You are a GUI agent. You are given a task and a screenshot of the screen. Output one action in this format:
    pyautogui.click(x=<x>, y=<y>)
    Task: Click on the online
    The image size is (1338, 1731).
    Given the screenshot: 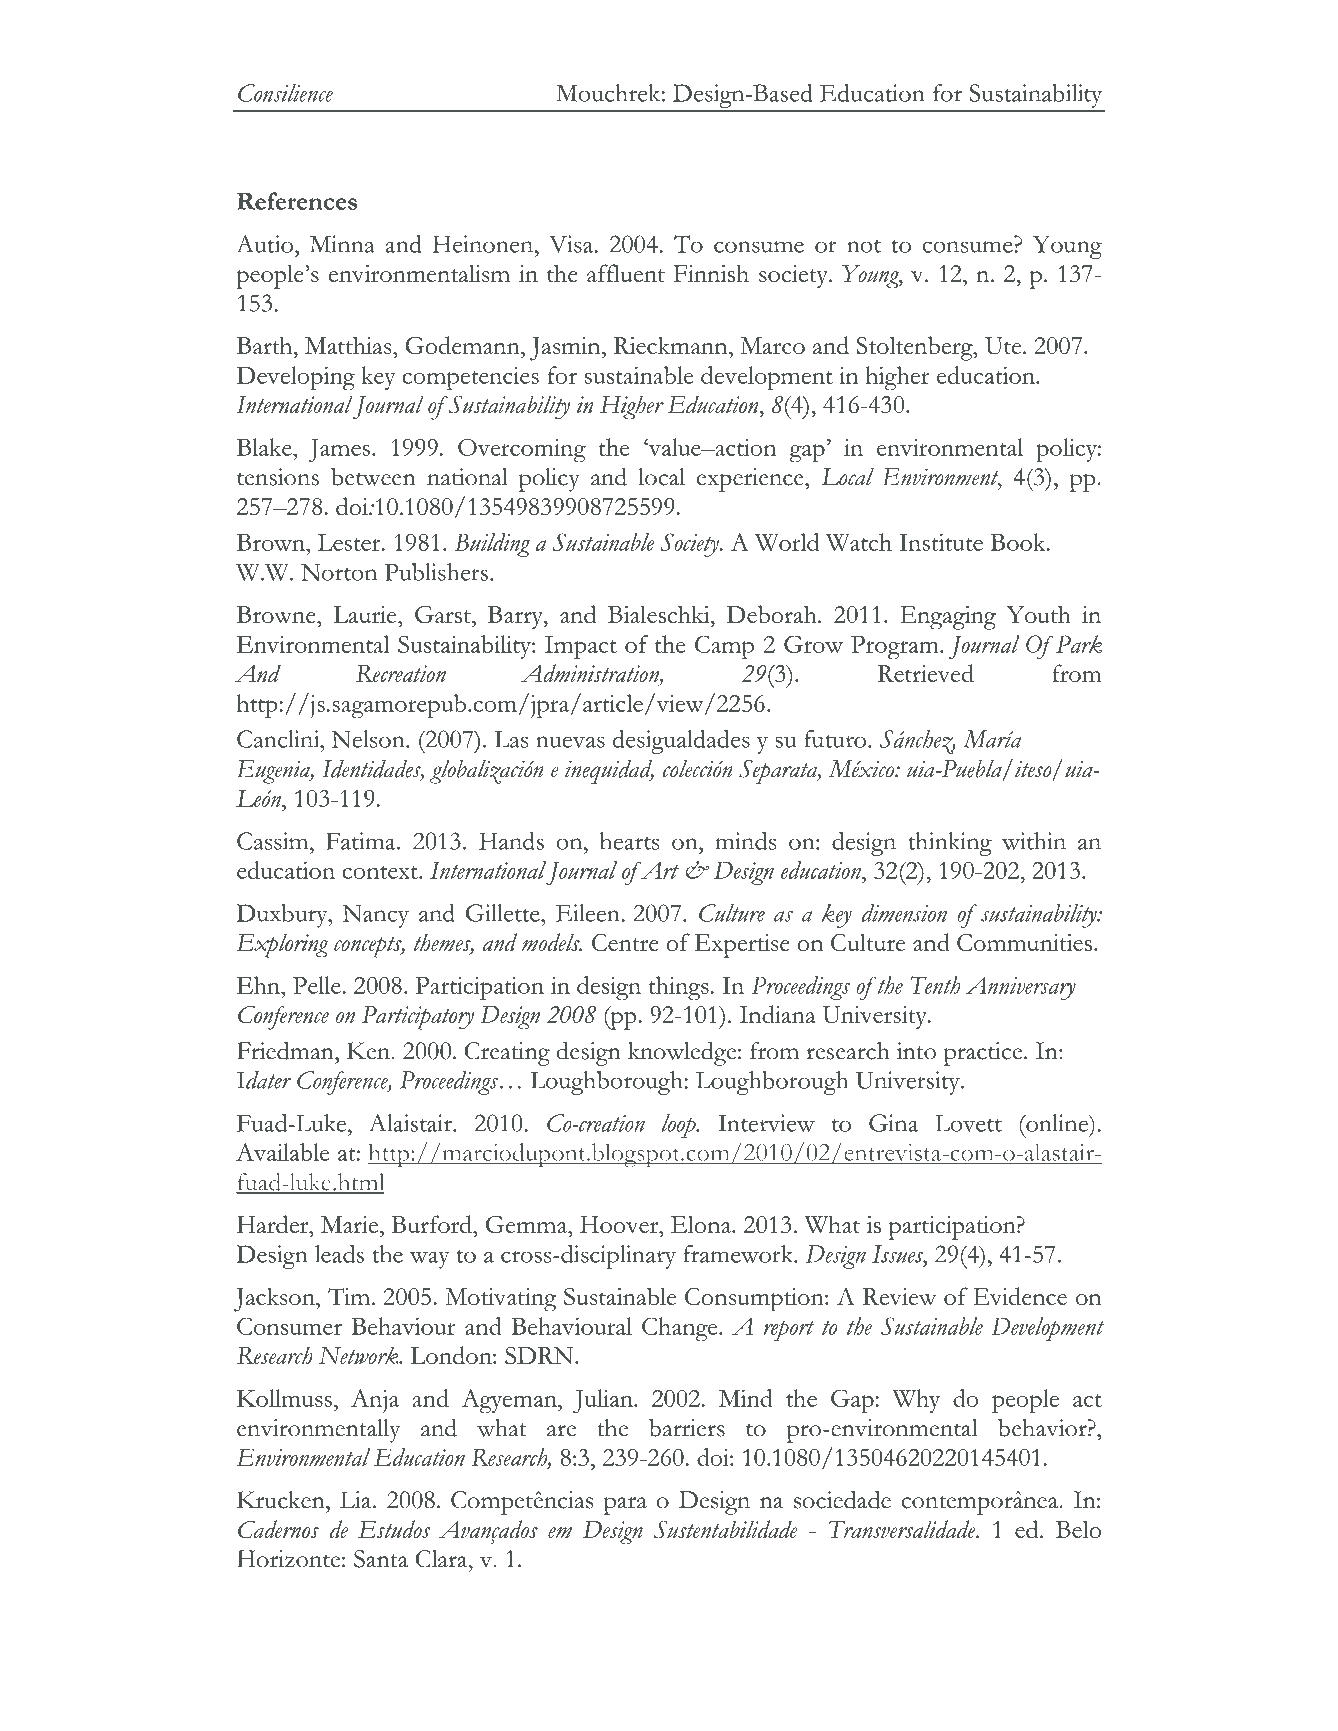 What is the action you would take?
    pyautogui.click(x=1057, y=1123)
